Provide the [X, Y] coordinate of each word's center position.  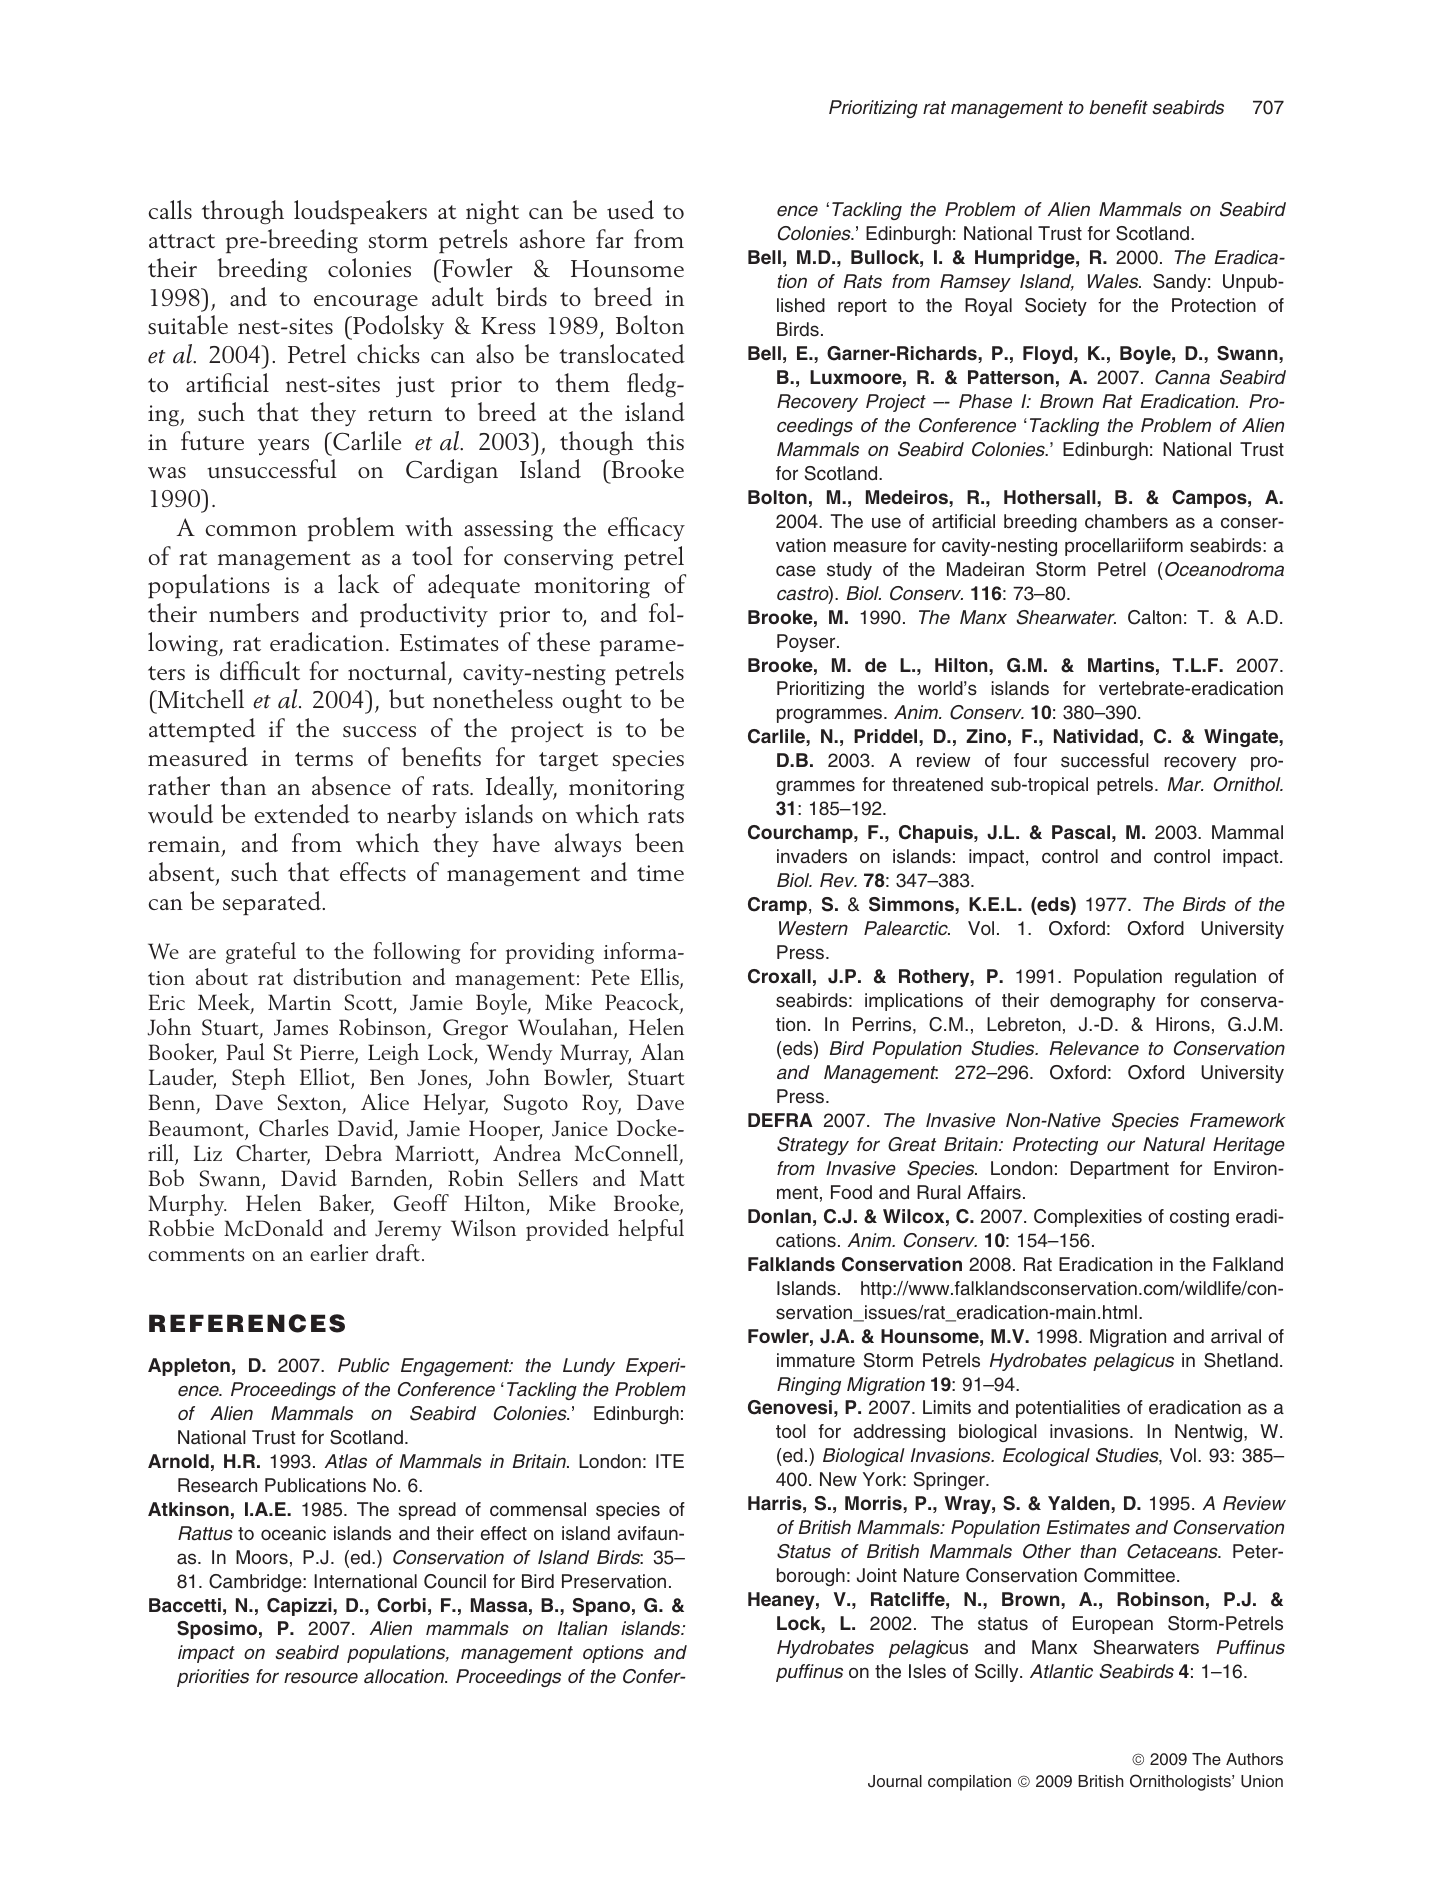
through [243, 212]
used [630, 209]
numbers [254, 612]
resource [321, 1678]
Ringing [809, 1386]
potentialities [1068, 1409]
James [301, 1027]
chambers [1126, 521]
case [796, 571]
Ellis [660, 978]
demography [1102, 1002]
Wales [1114, 281]
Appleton [189, 1367]
